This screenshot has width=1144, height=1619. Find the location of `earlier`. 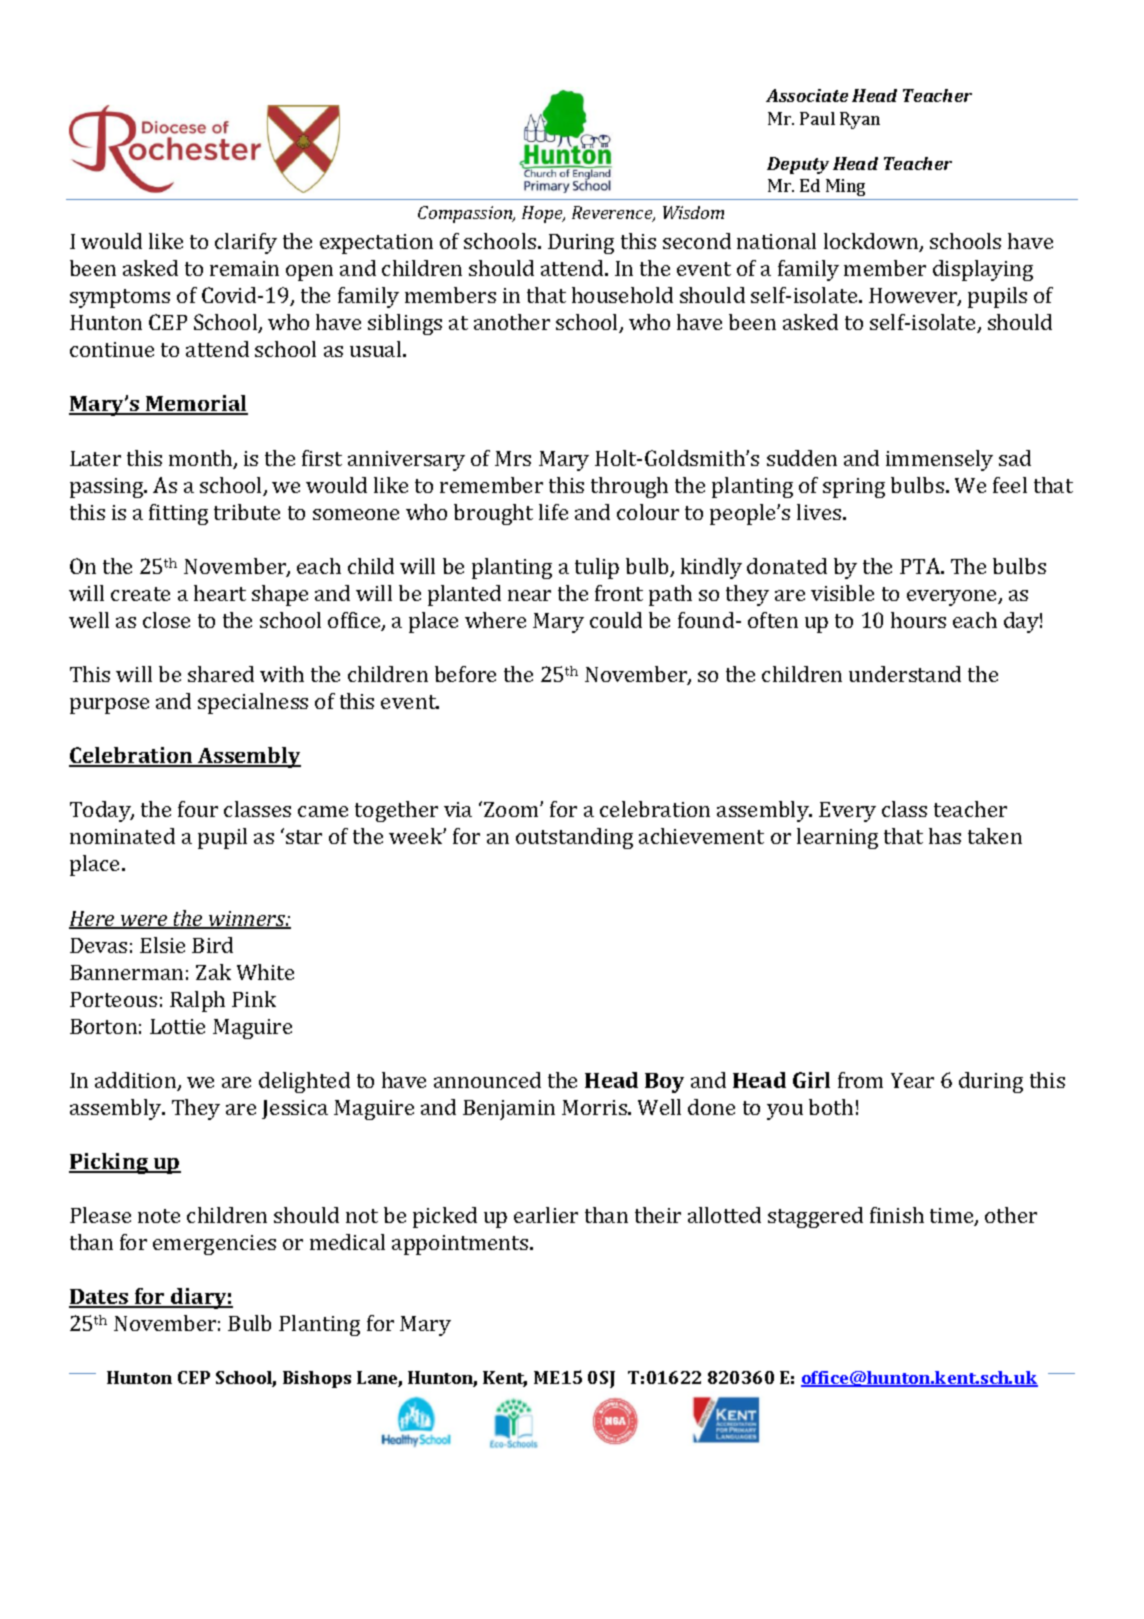

earlier is located at coordinates (546, 1215).
